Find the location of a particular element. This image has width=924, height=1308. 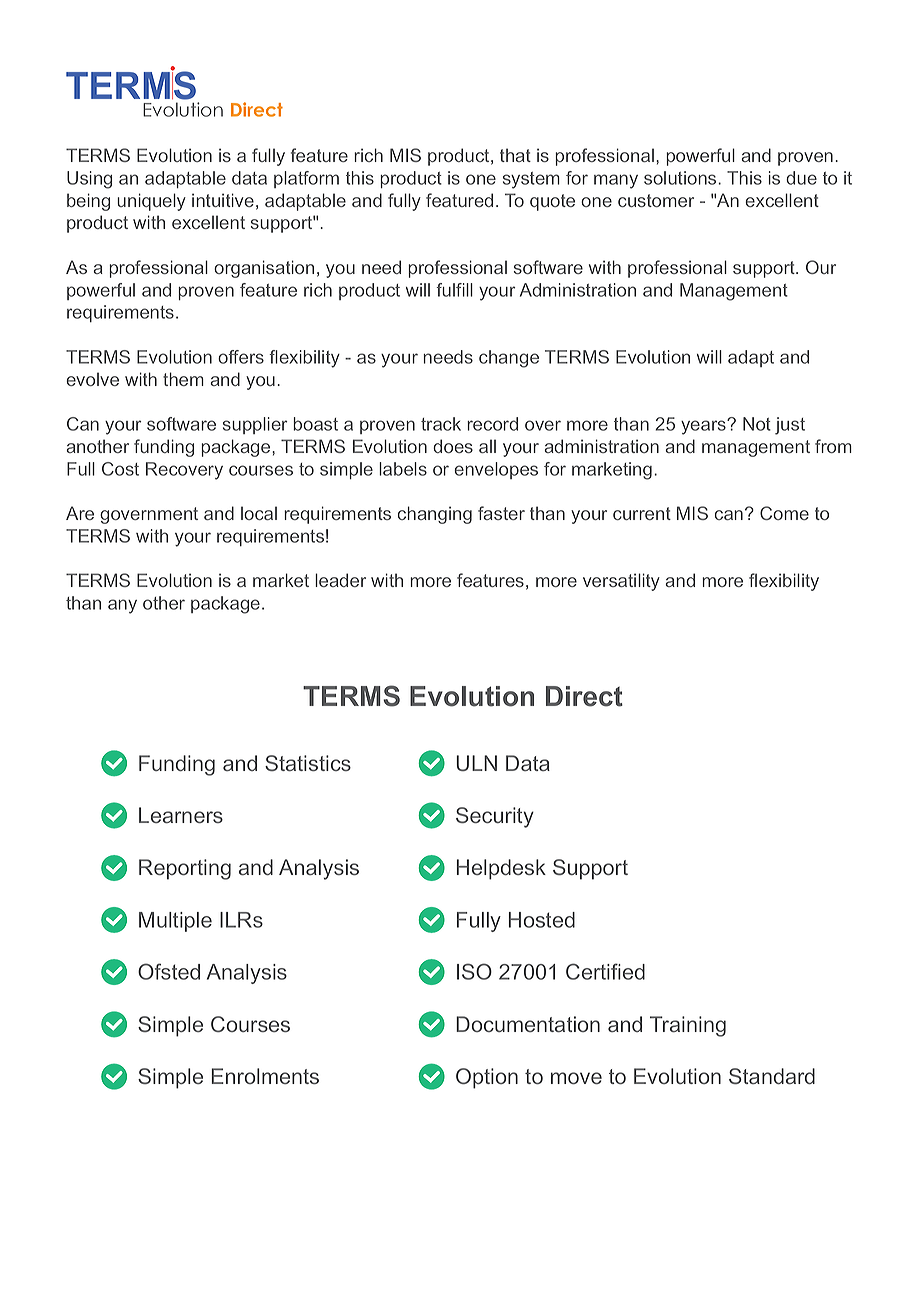

due is located at coordinates (801, 178).
